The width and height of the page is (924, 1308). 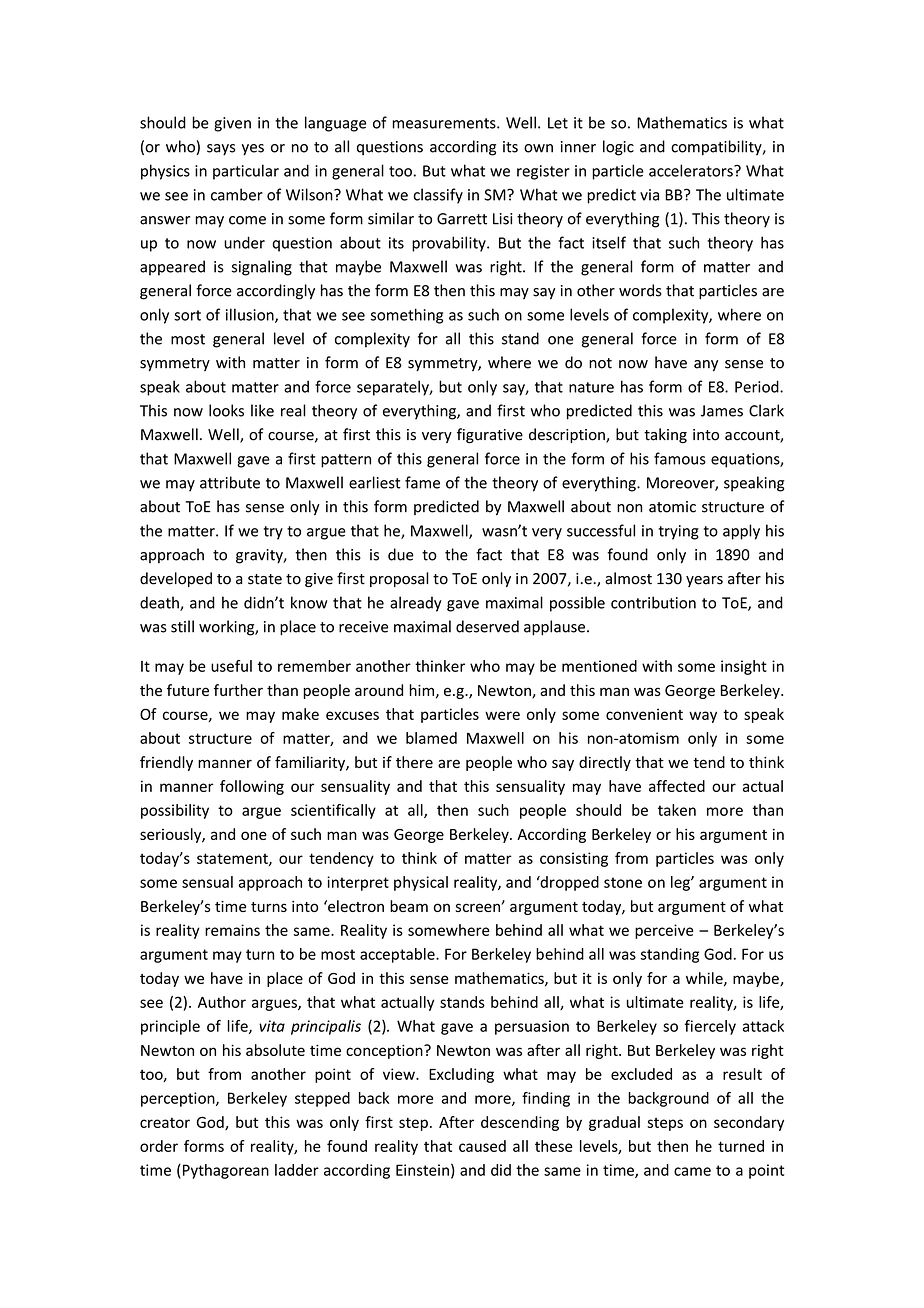 I want to click on accelerators, so click(x=692, y=170).
